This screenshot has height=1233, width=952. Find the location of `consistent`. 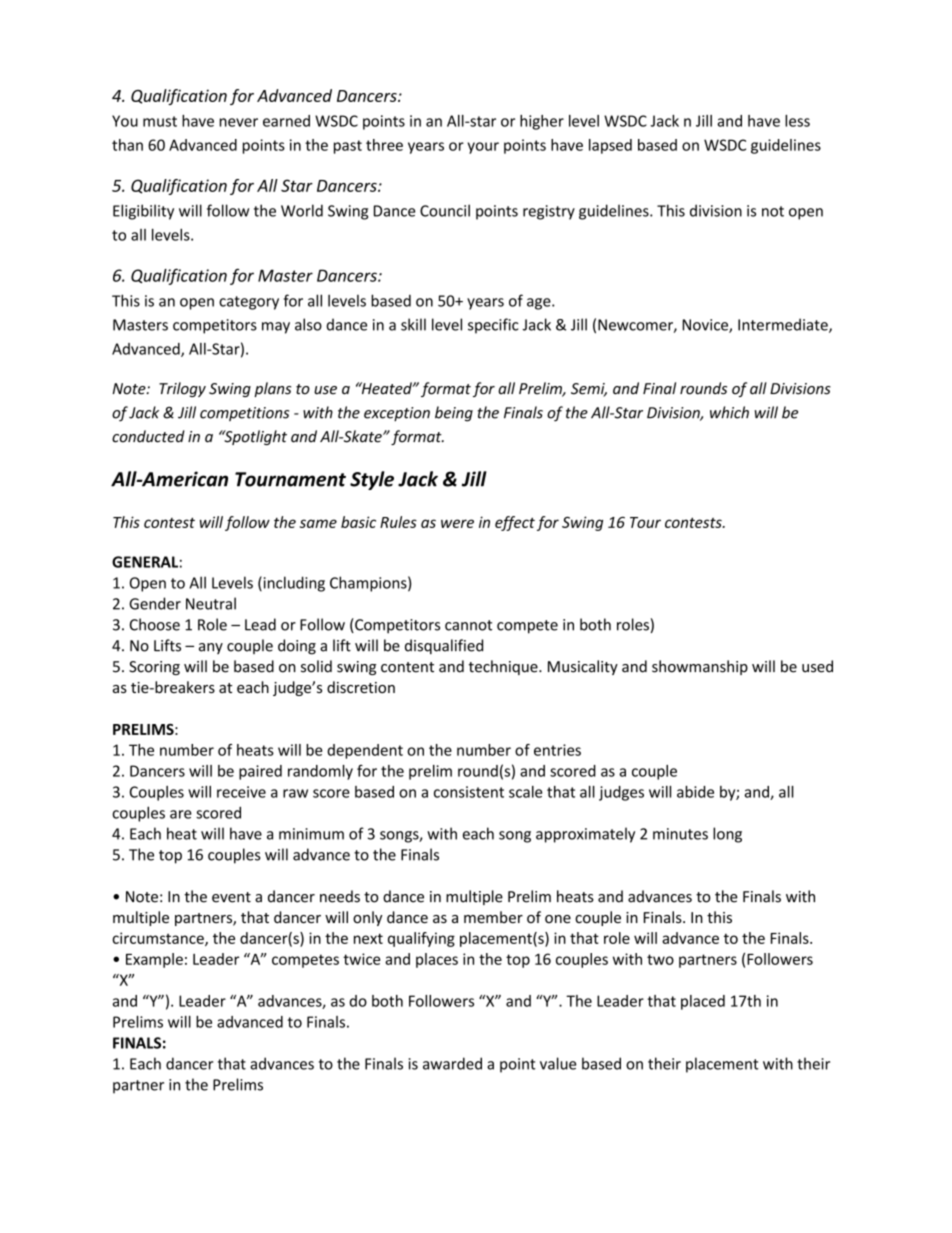

consistent is located at coordinates (469, 792).
